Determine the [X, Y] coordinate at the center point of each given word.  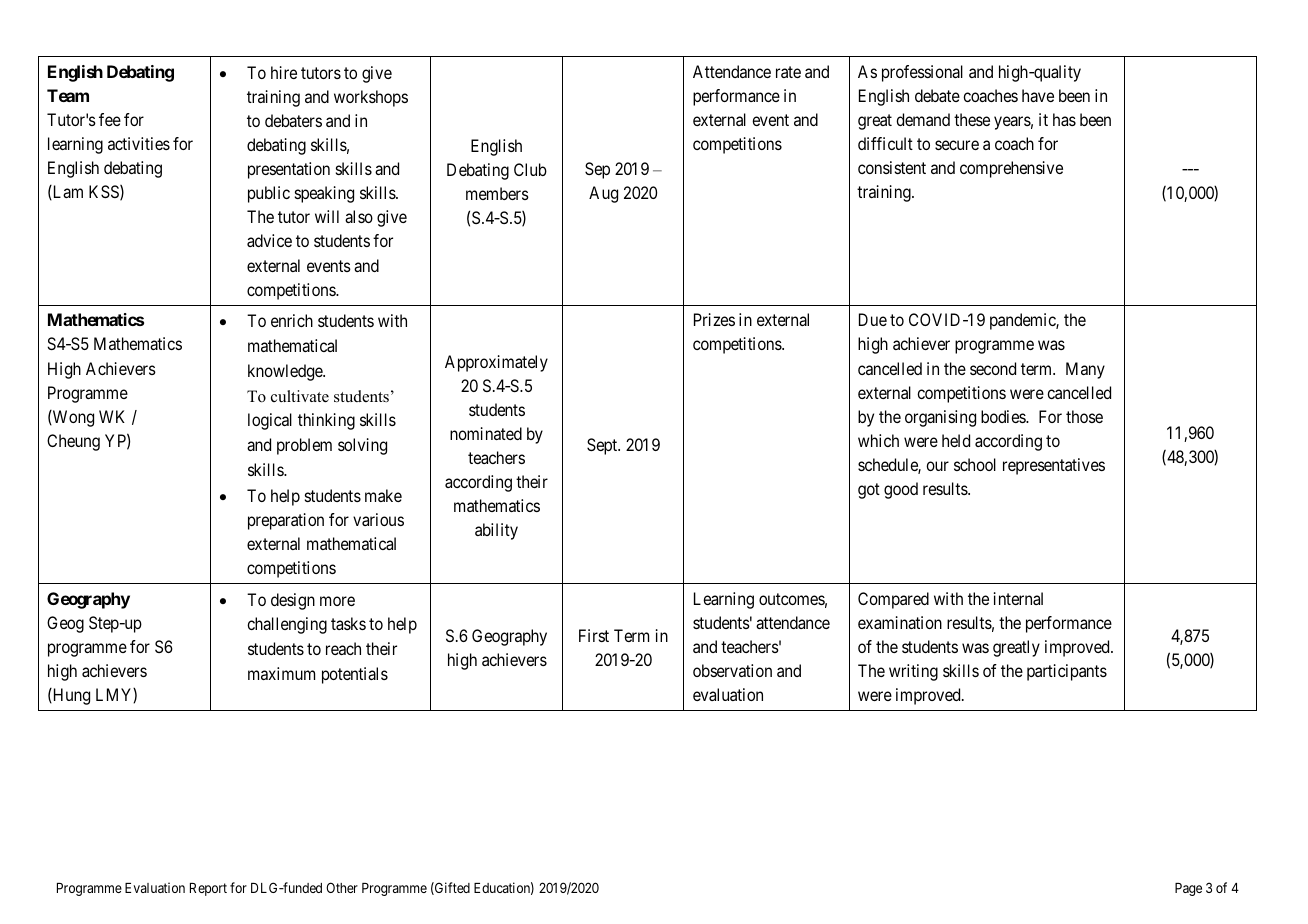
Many [1085, 370]
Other [342, 887]
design [293, 601]
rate [788, 72]
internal [1018, 598]
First [594, 635]
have [1038, 95]
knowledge [286, 372]
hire [284, 72]
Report [208, 889]
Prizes [714, 319]
